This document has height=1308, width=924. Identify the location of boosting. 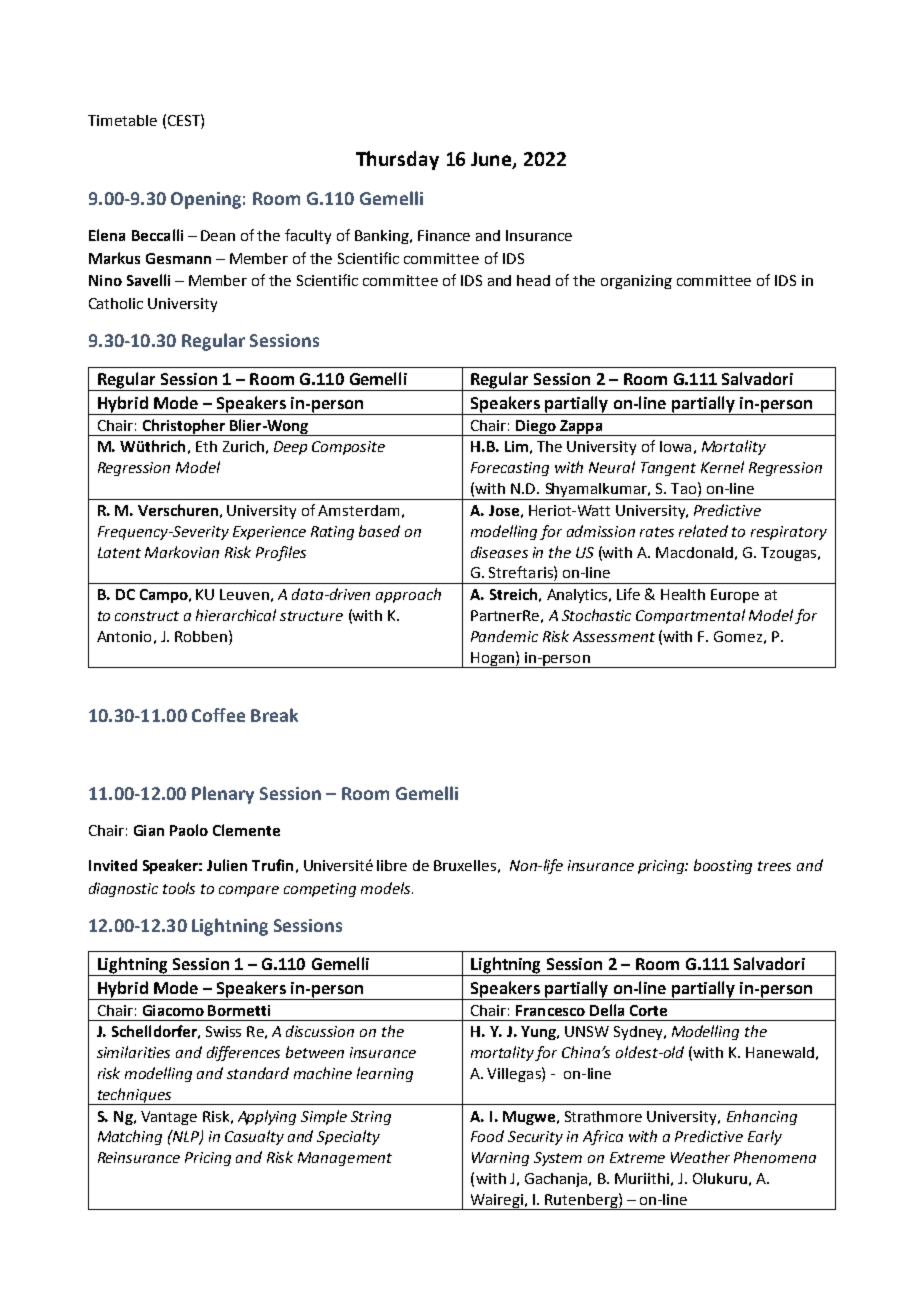
(723, 866).
